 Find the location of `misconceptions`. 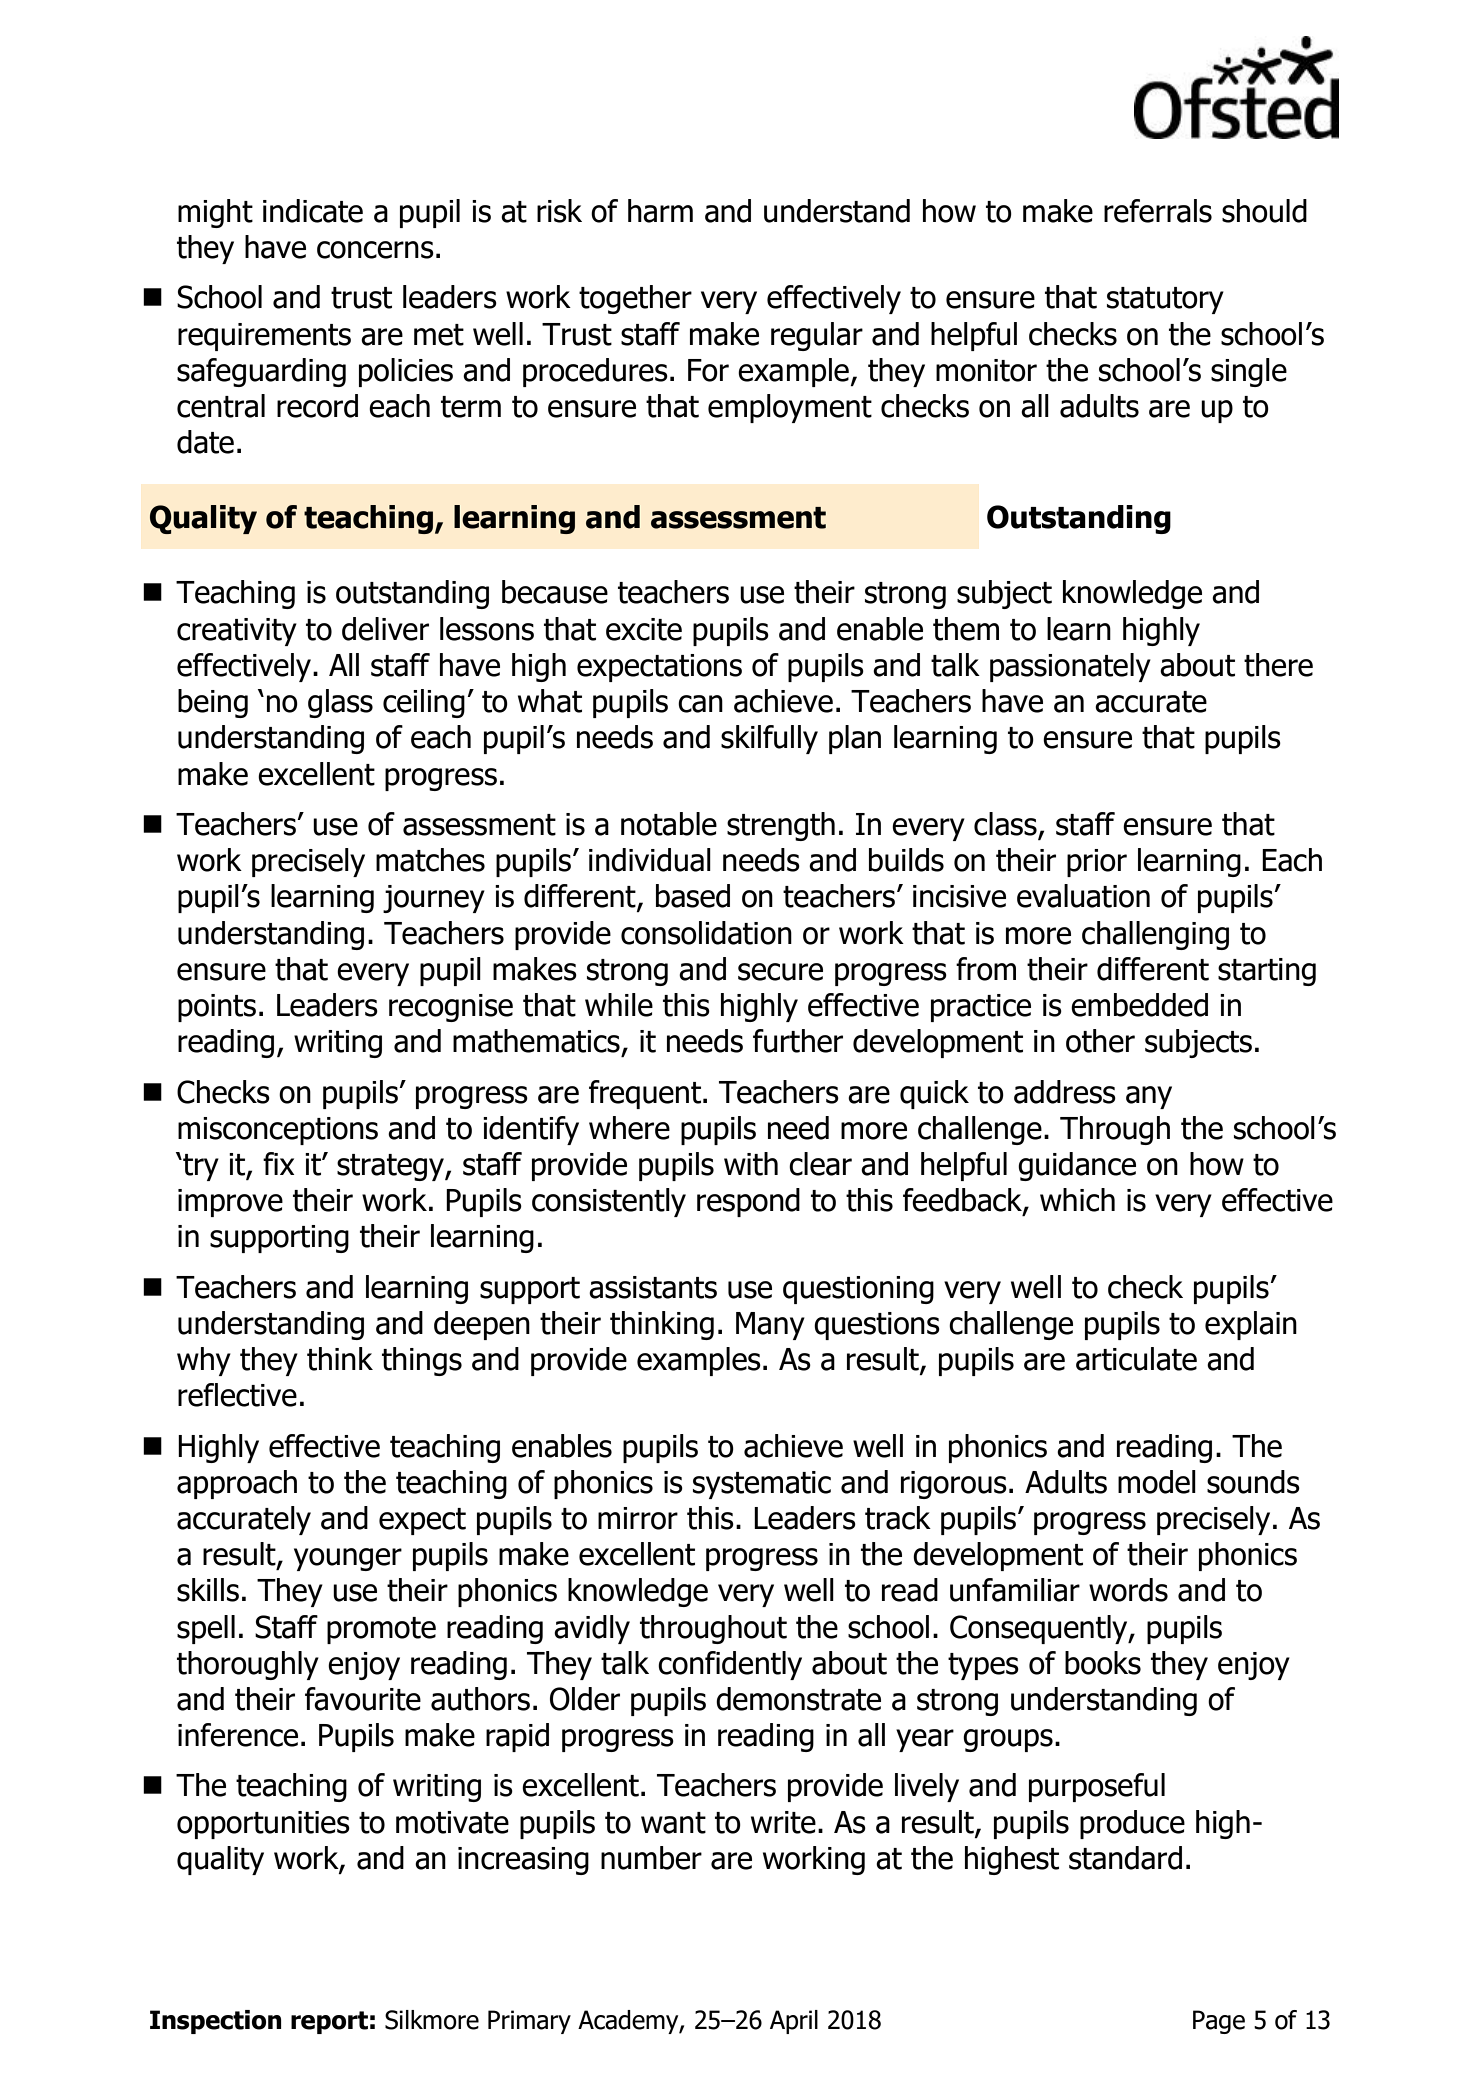

misconceptions is located at coordinates (278, 1131).
